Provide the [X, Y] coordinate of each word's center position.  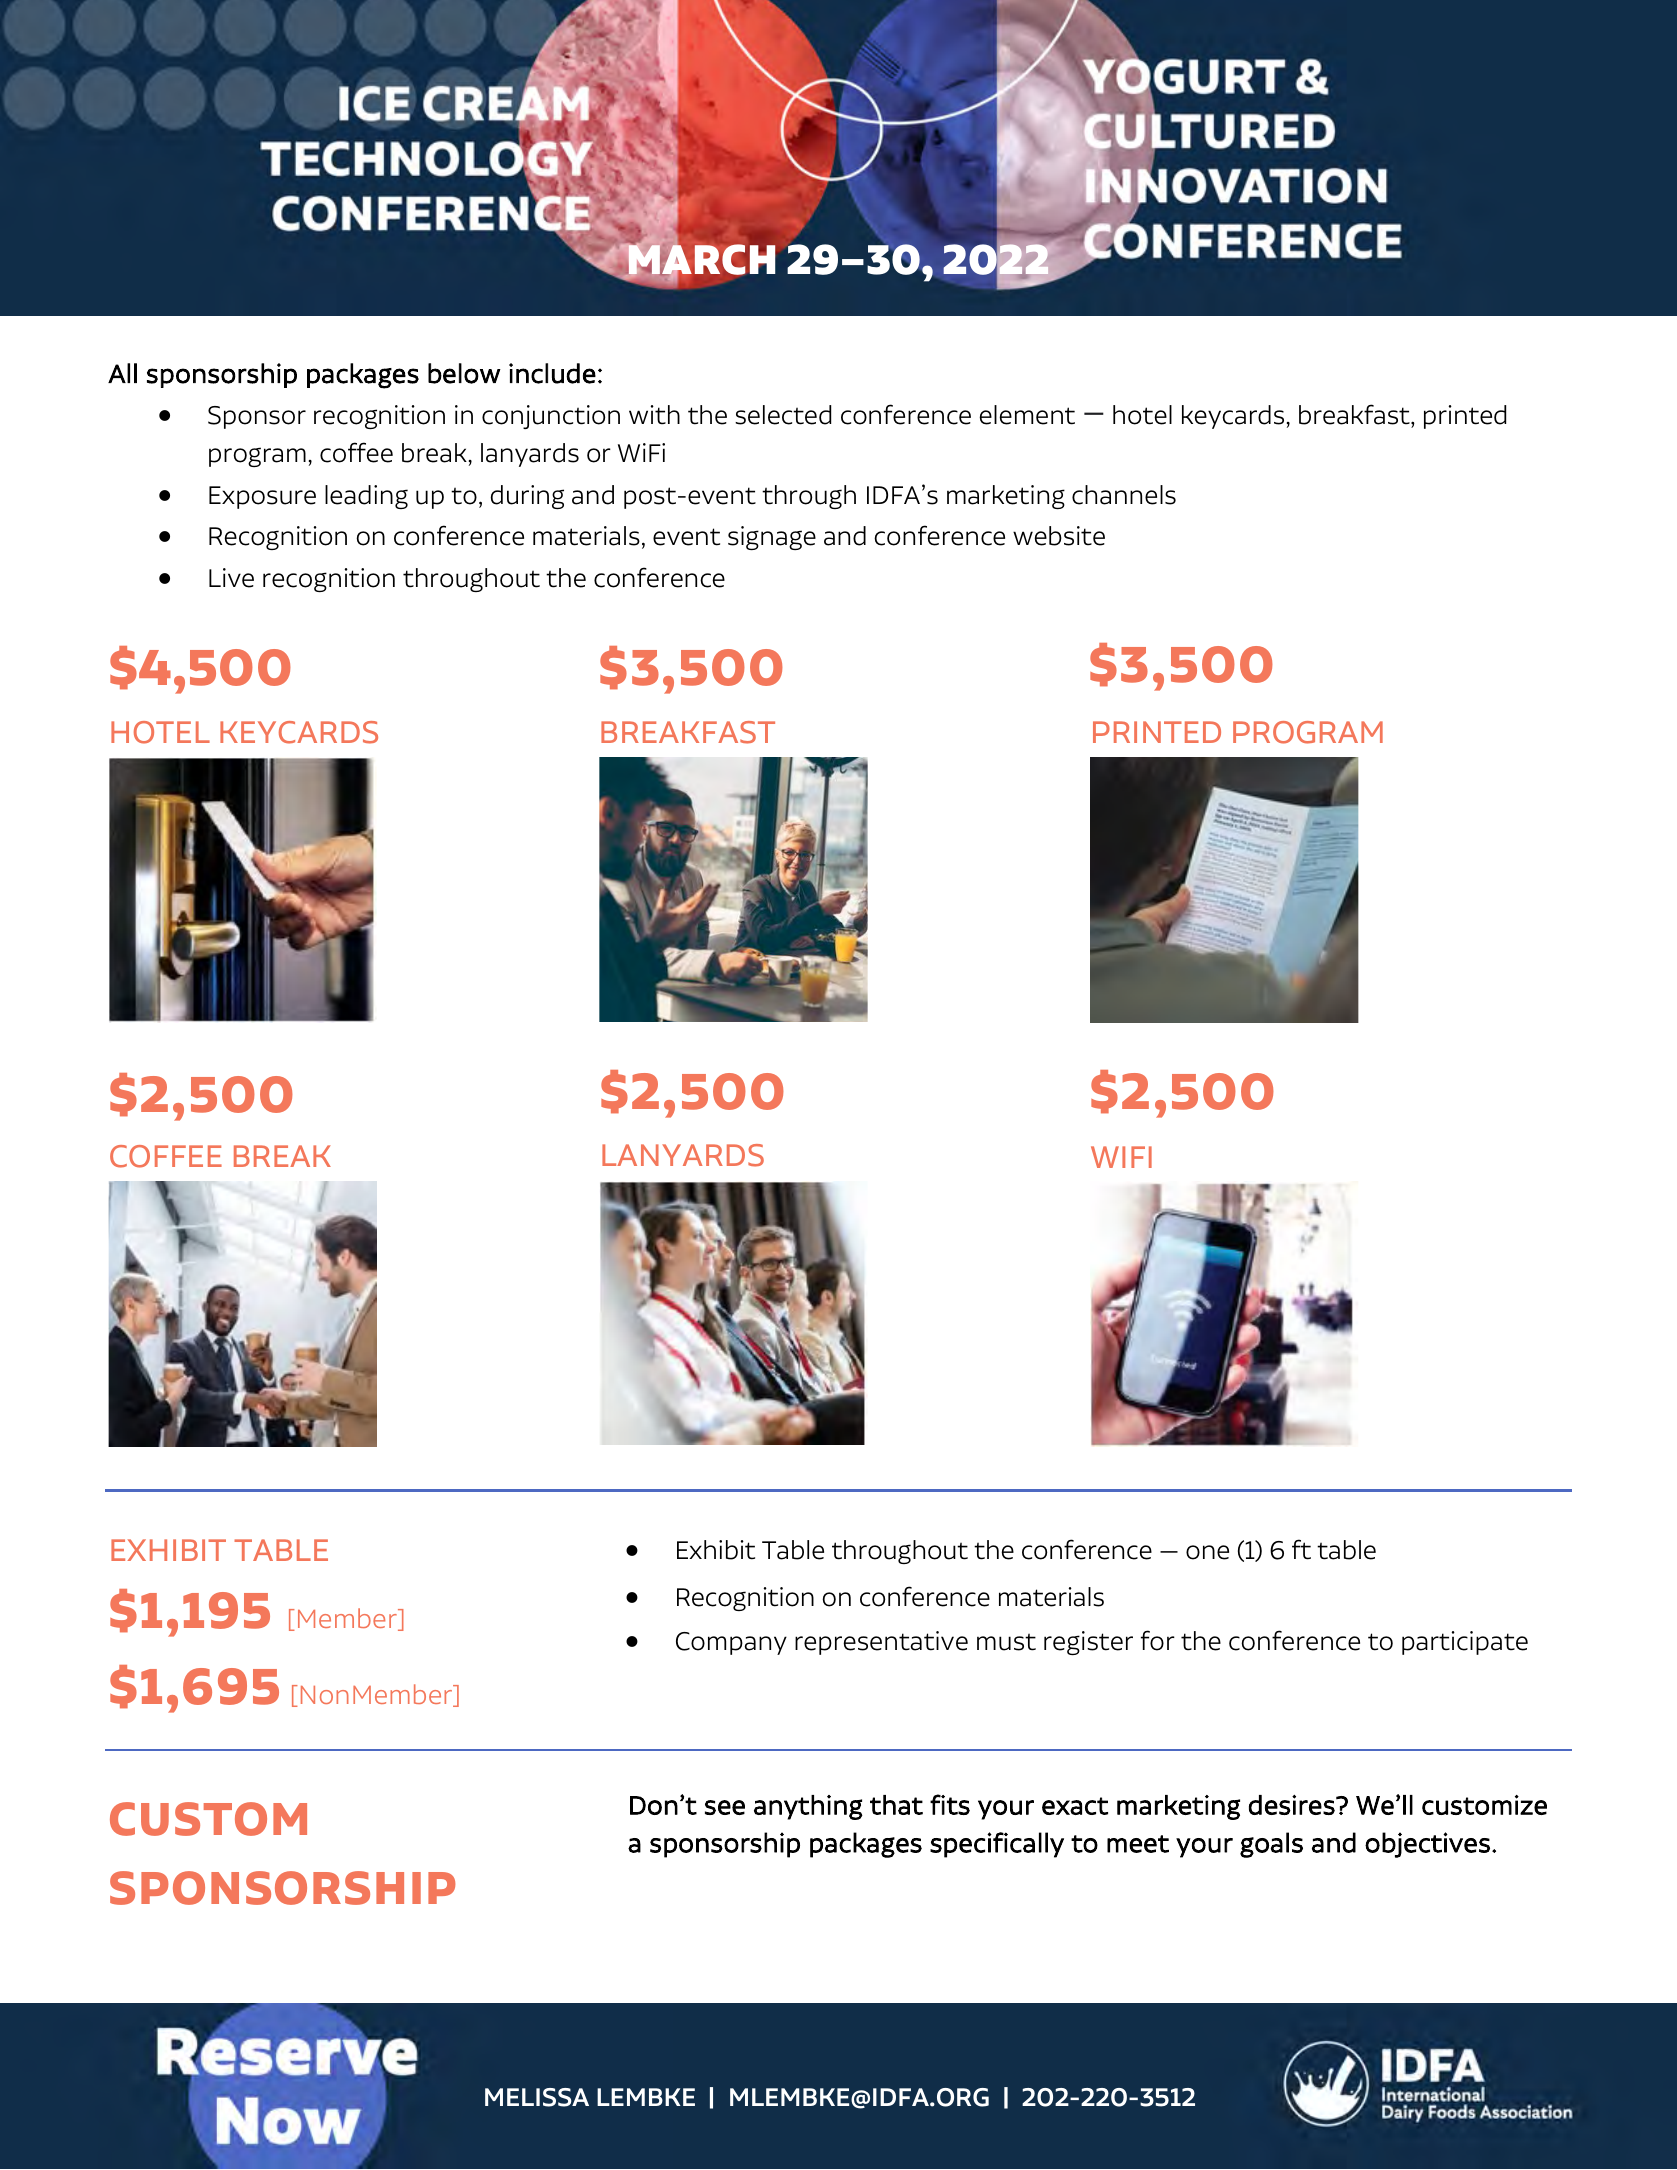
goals [1271, 1845]
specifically [997, 1845]
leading [366, 497]
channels [1124, 495]
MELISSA [537, 2097]
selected [783, 415]
